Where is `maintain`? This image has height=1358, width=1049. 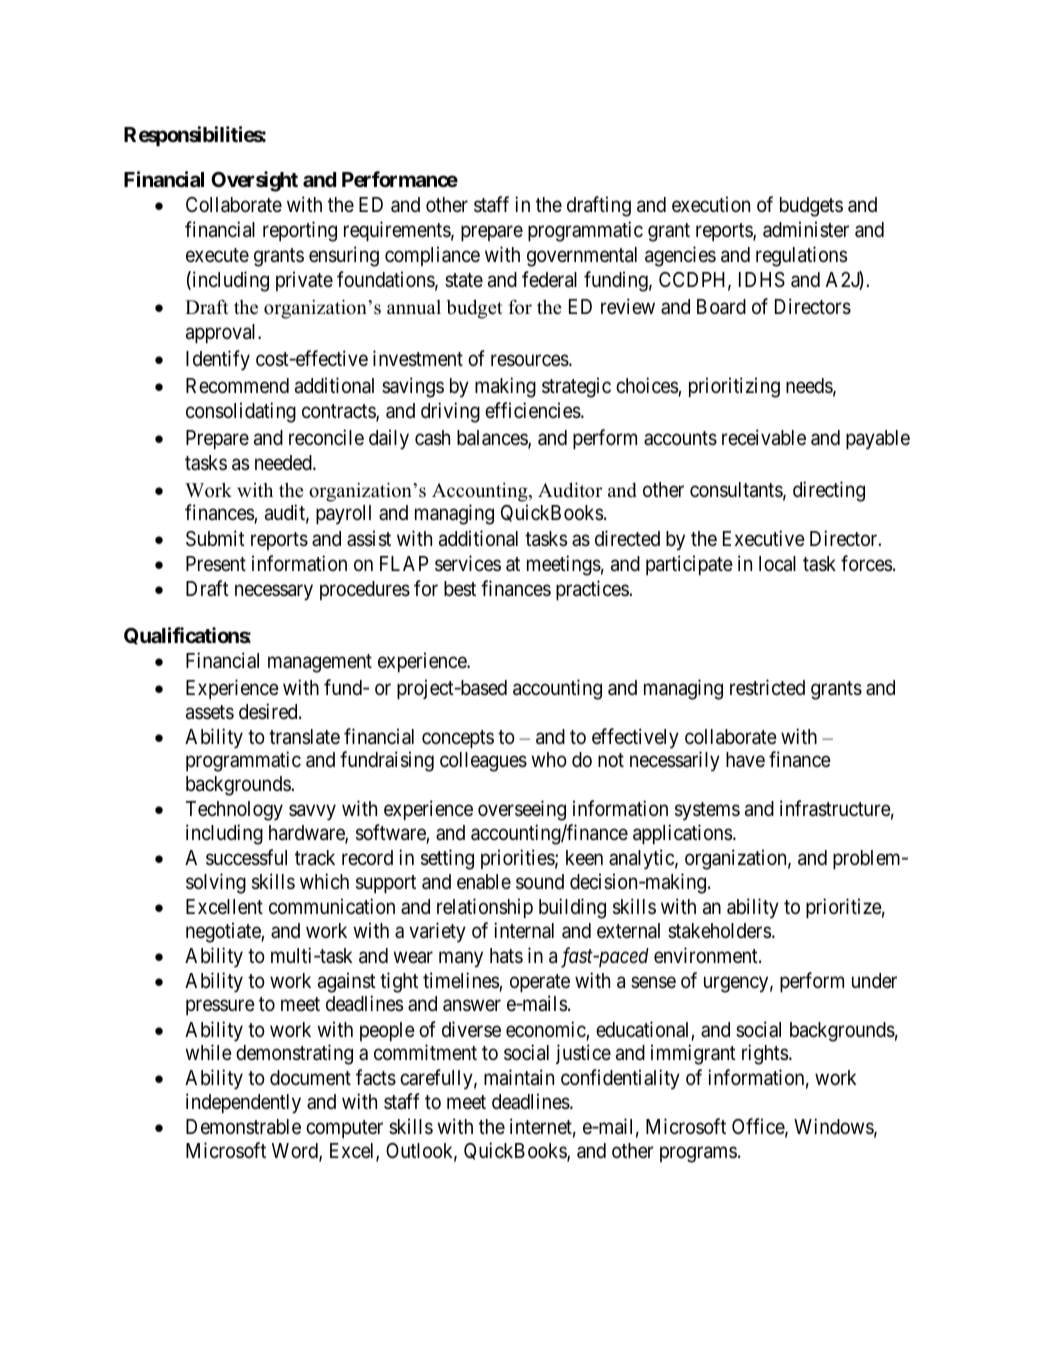
maintain is located at coordinates (519, 1077).
